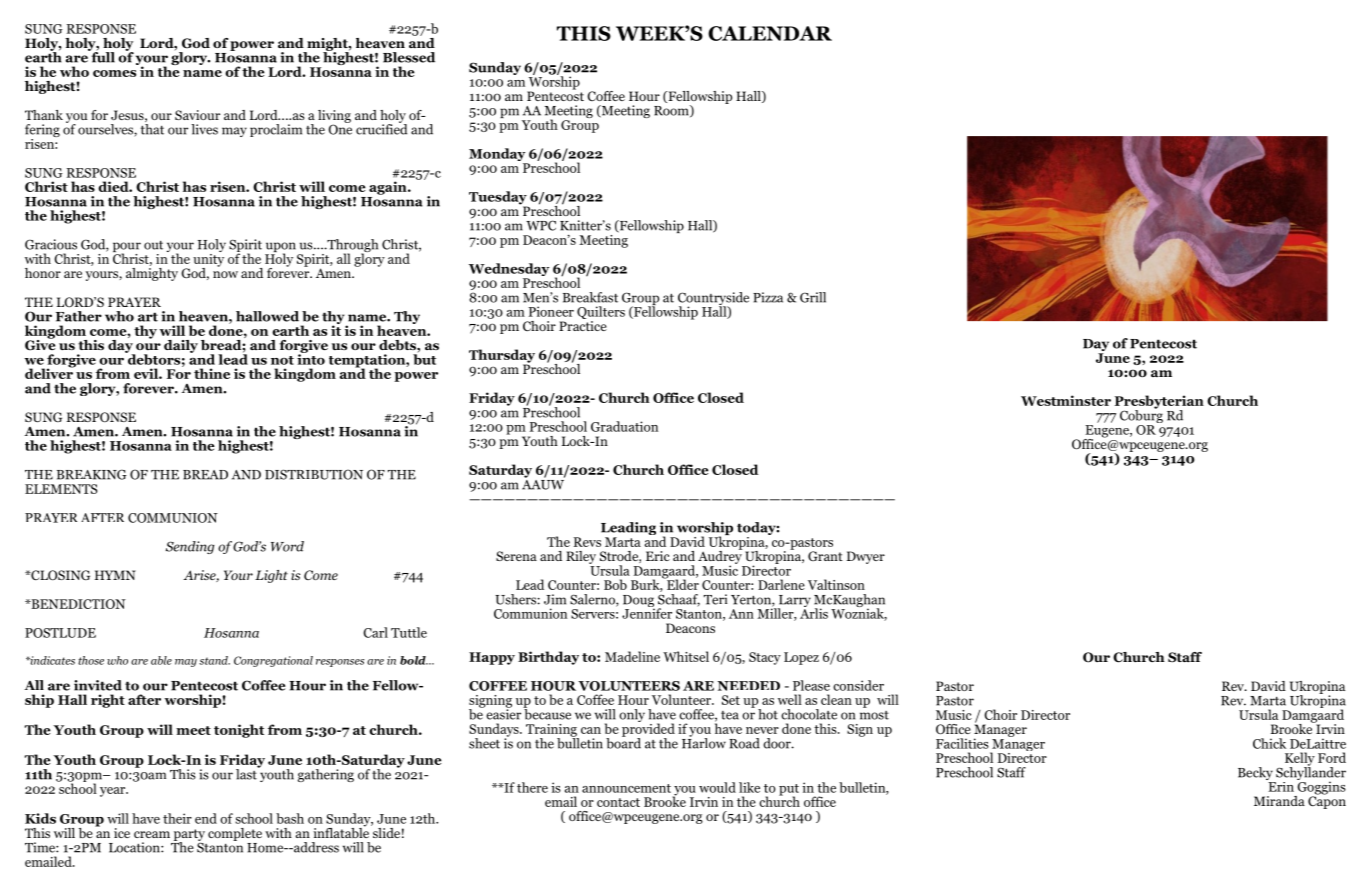 Image resolution: width=1372 pixels, height=887 pixels. I want to click on Graduation, so click(624, 426).
